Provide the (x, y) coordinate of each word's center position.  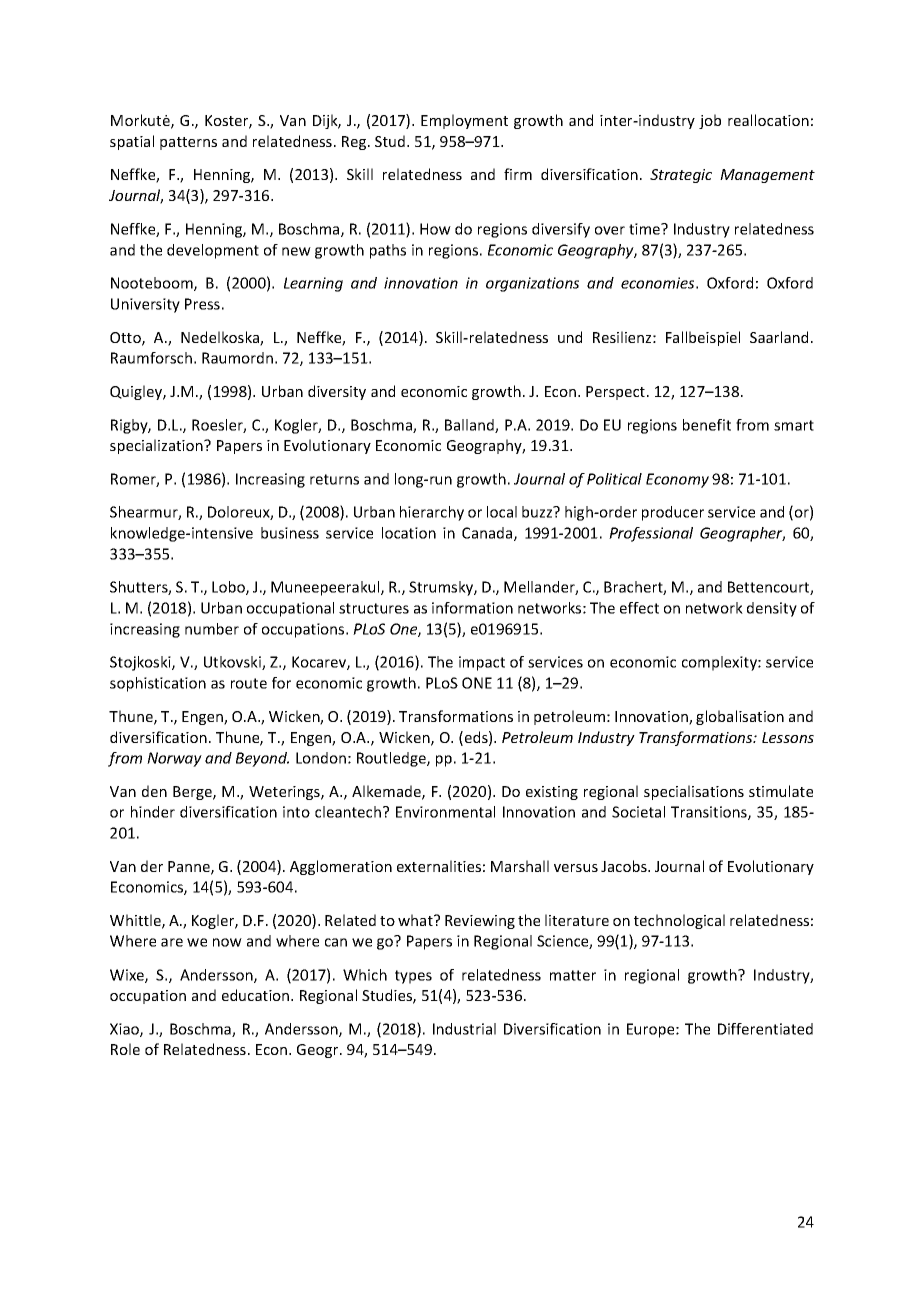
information (472, 608)
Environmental (445, 812)
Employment (464, 121)
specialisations (694, 792)
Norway (174, 759)
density (772, 609)
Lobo (229, 588)
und (570, 337)
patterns (188, 143)
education (257, 995)
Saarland (779, 337)
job (710, 121)
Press (202, 304)
